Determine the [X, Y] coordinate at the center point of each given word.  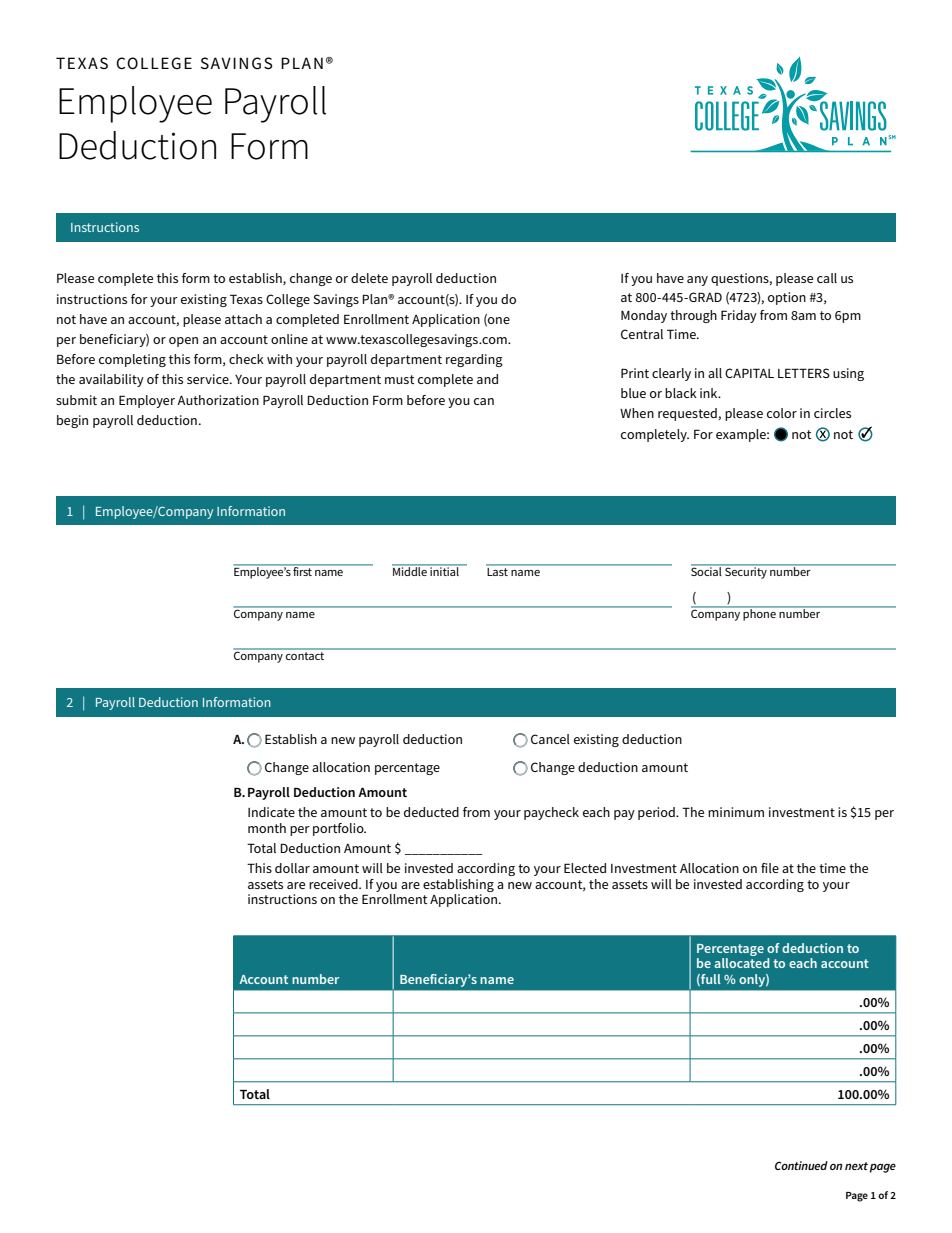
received [334, 884]
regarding [474, 360]
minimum [736, 812]
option [787, 298]
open [183, 342]
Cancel [550, 739]
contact [305, 656]
